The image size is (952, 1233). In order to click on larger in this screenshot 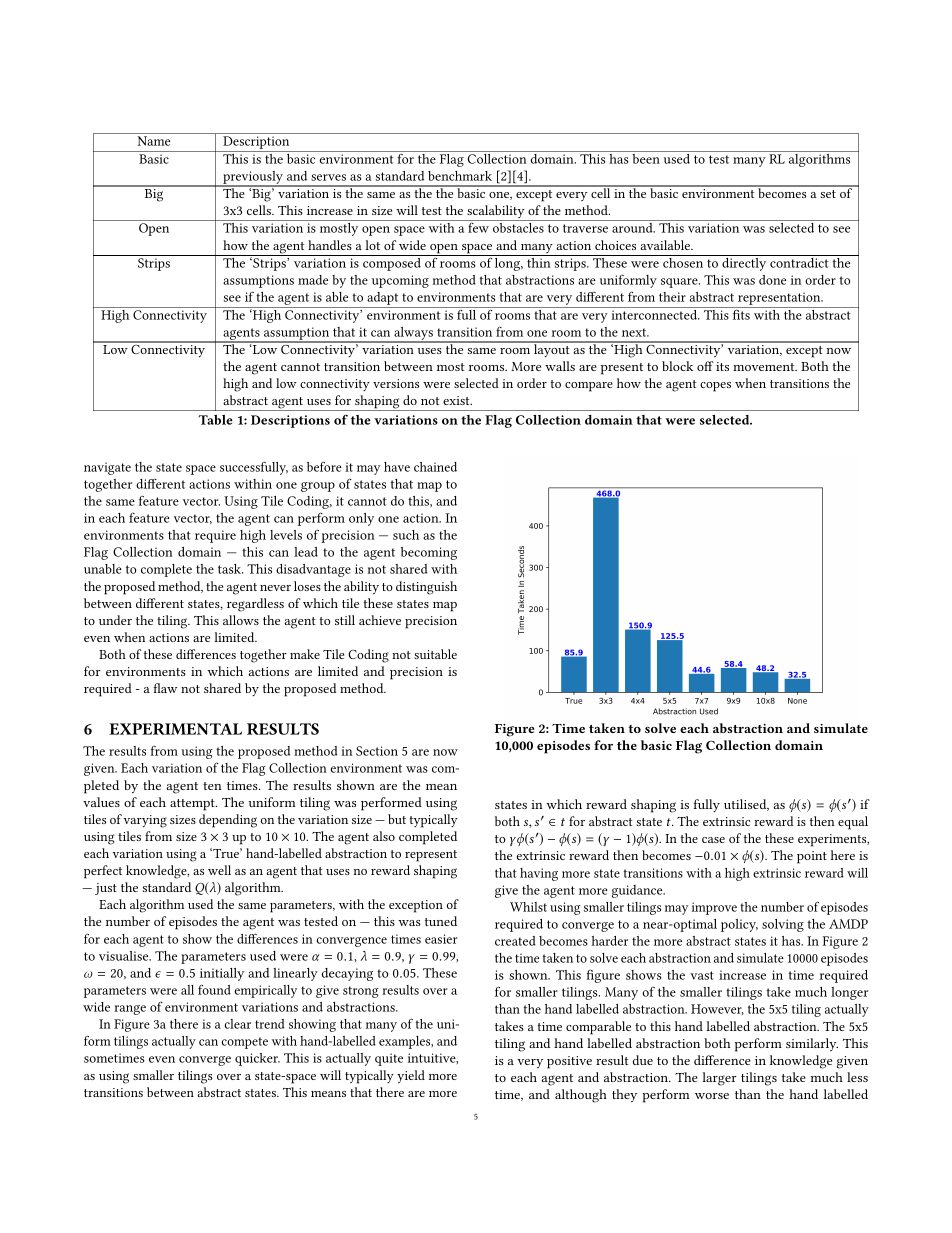, I will do `click(719, 1079)`.
